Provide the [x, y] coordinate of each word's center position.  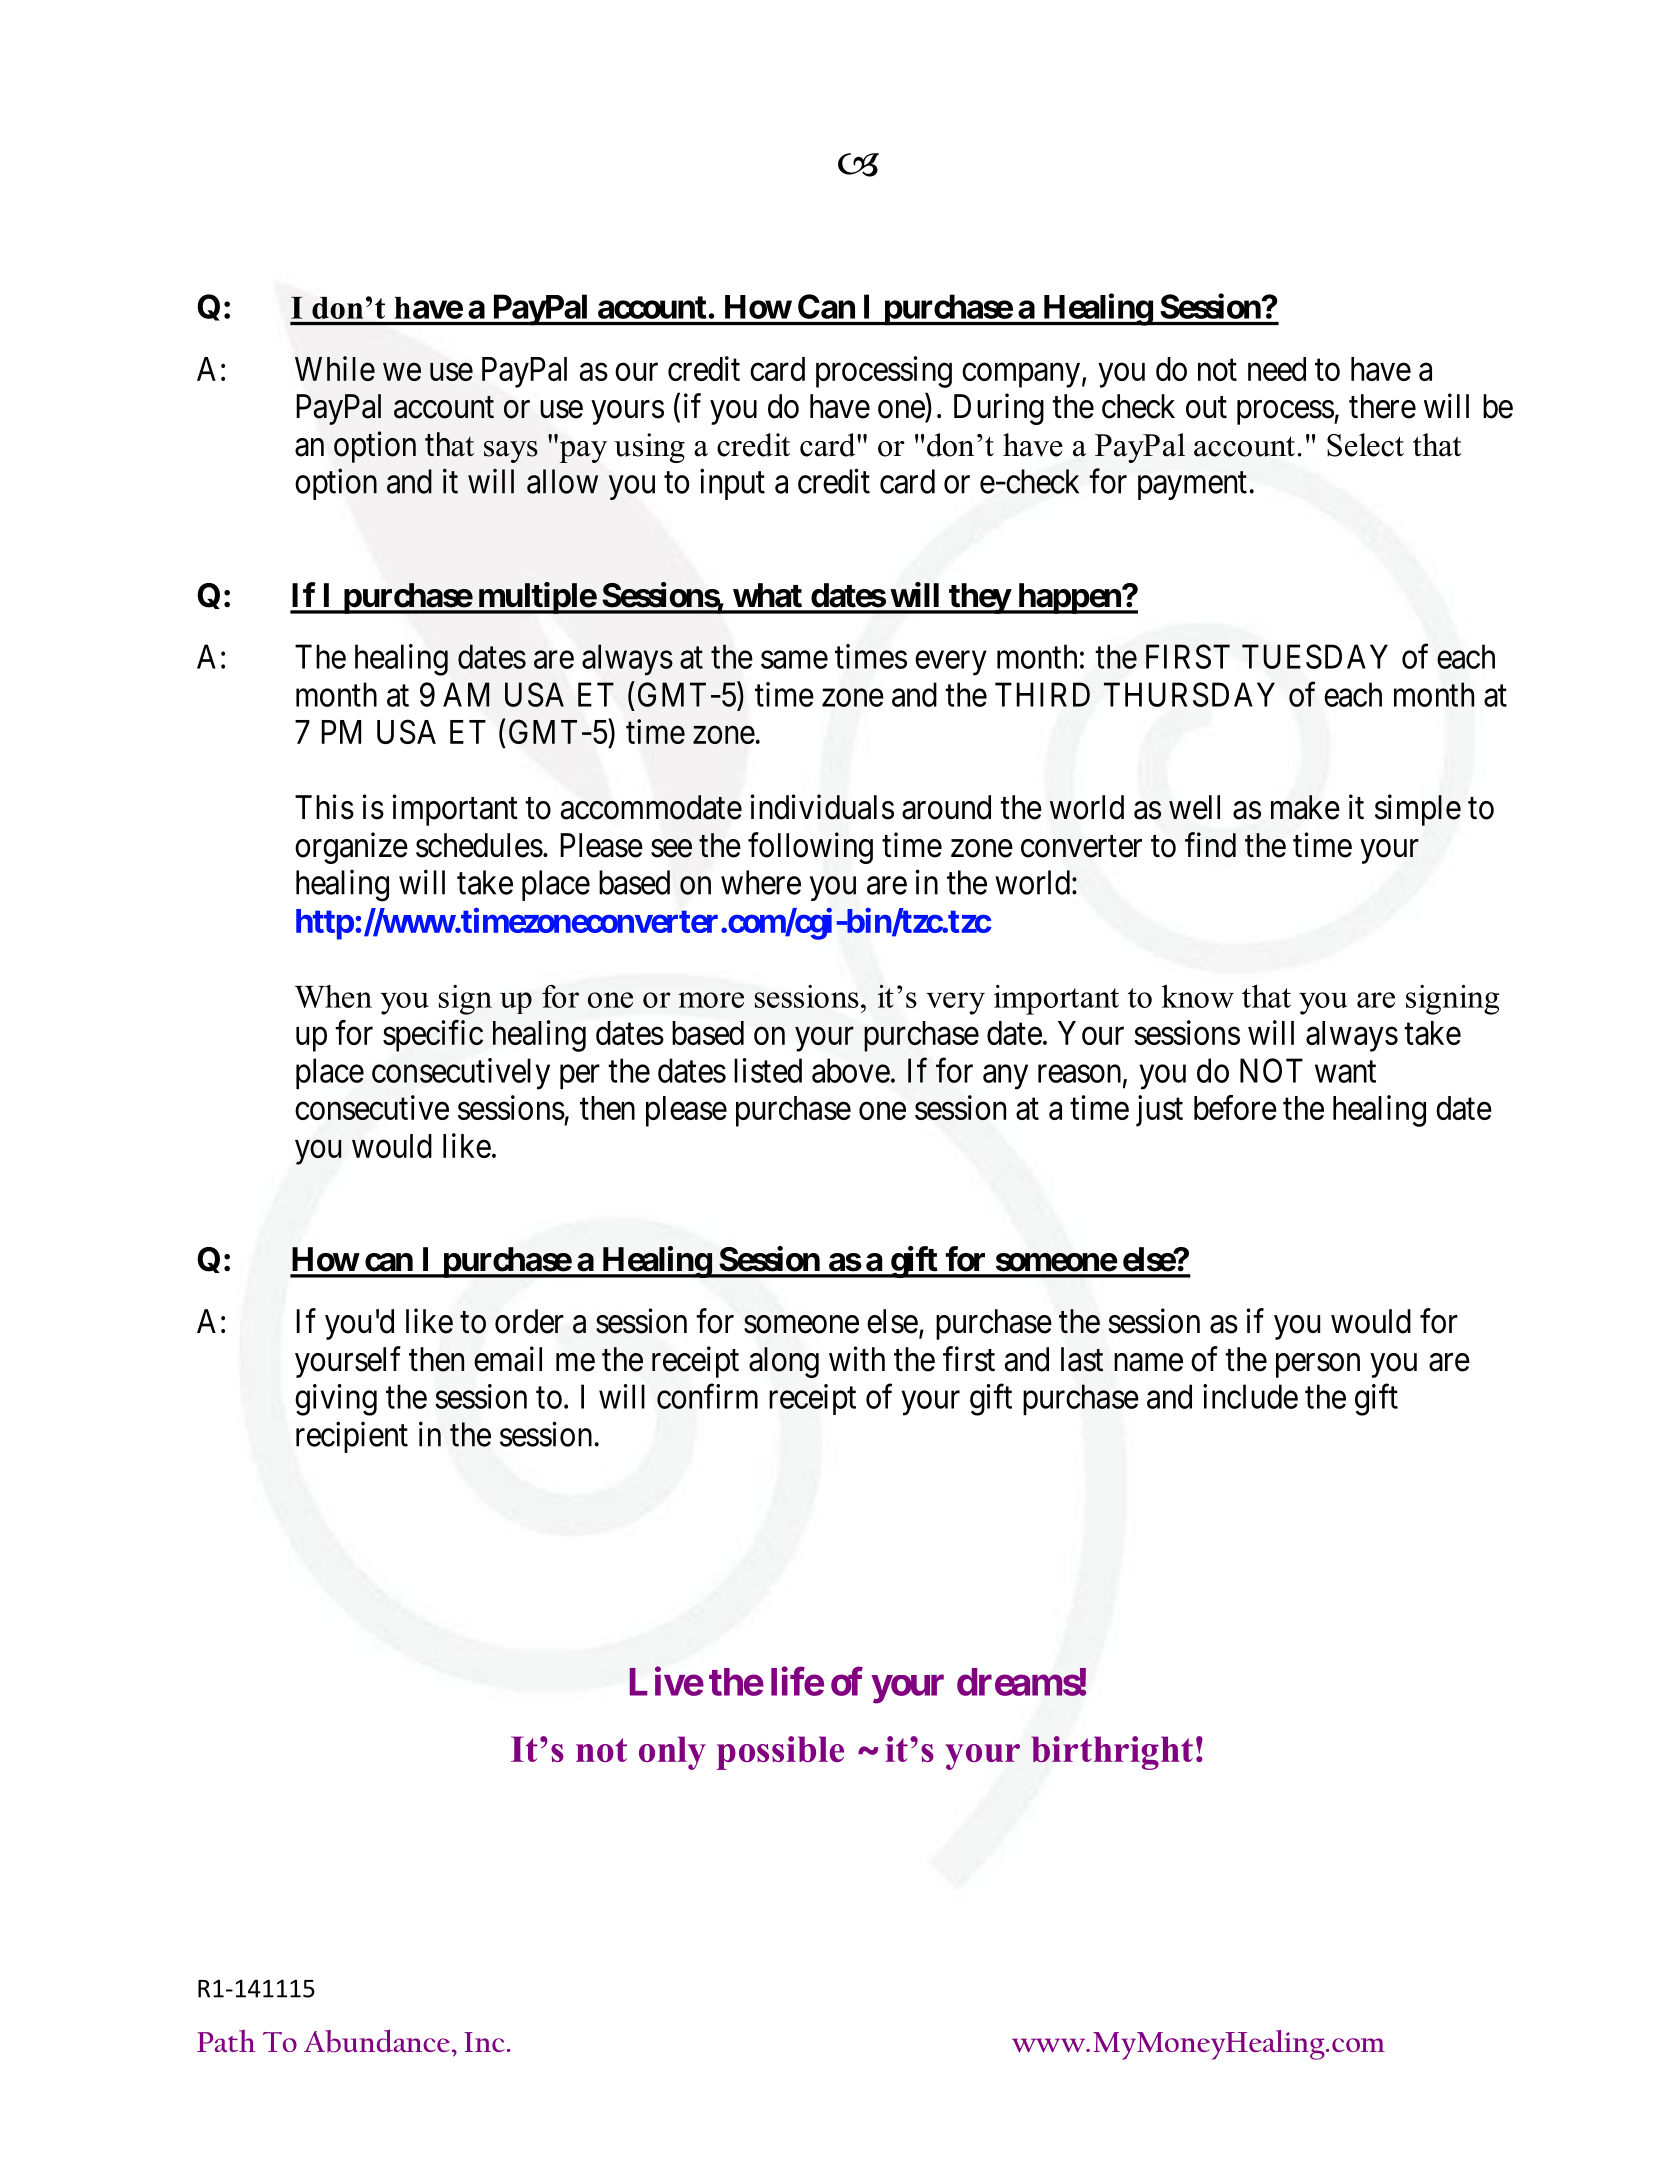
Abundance [377, 2041]
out [1206, 408]
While [335, 368]
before [1235, 1107]
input [732, 484]
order [529, 1321]
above [851, 1070]
